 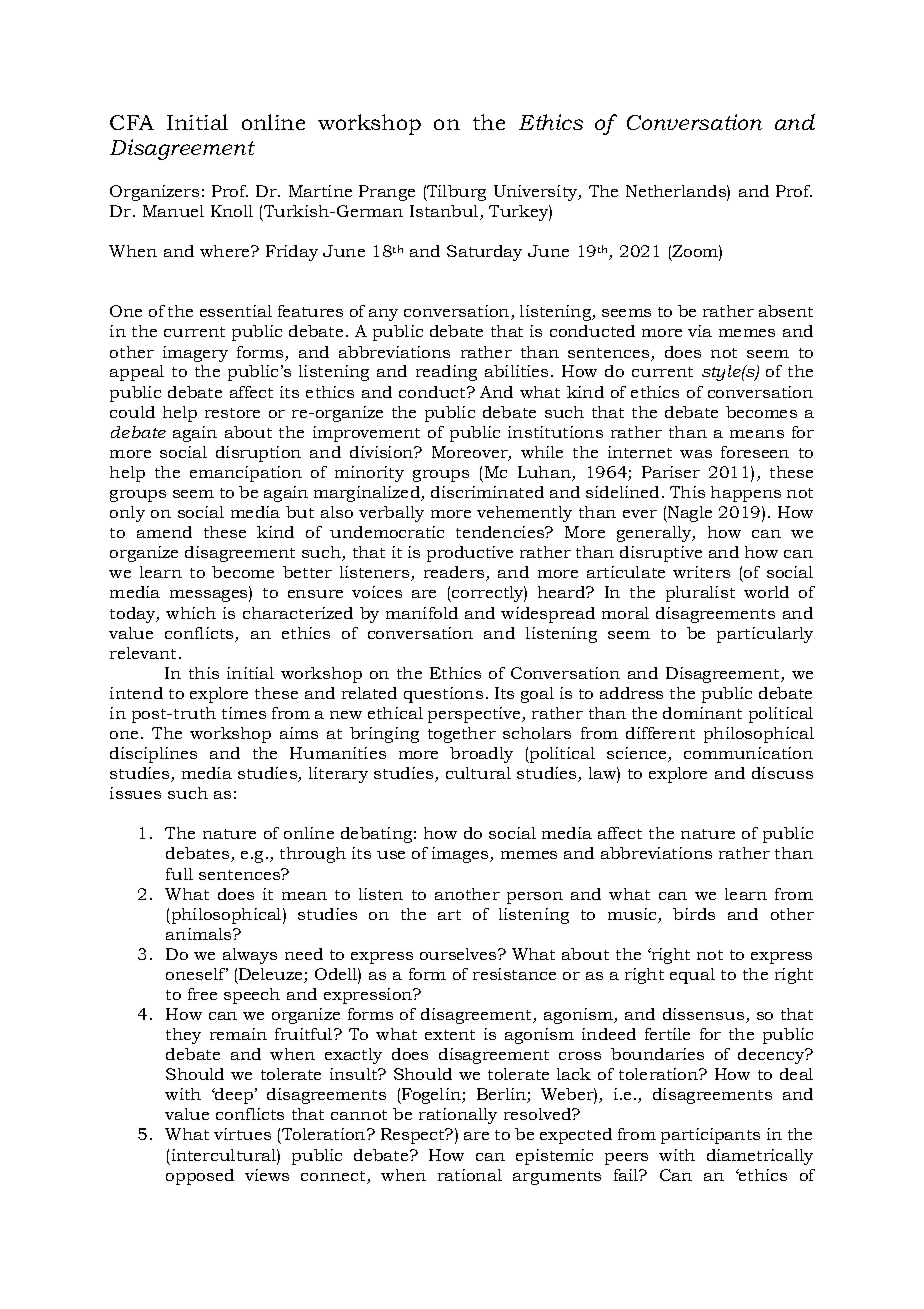 What do you see at coordinates (459, 954) in the page?
I see `ourselves` at bounding box center [459, 954].
